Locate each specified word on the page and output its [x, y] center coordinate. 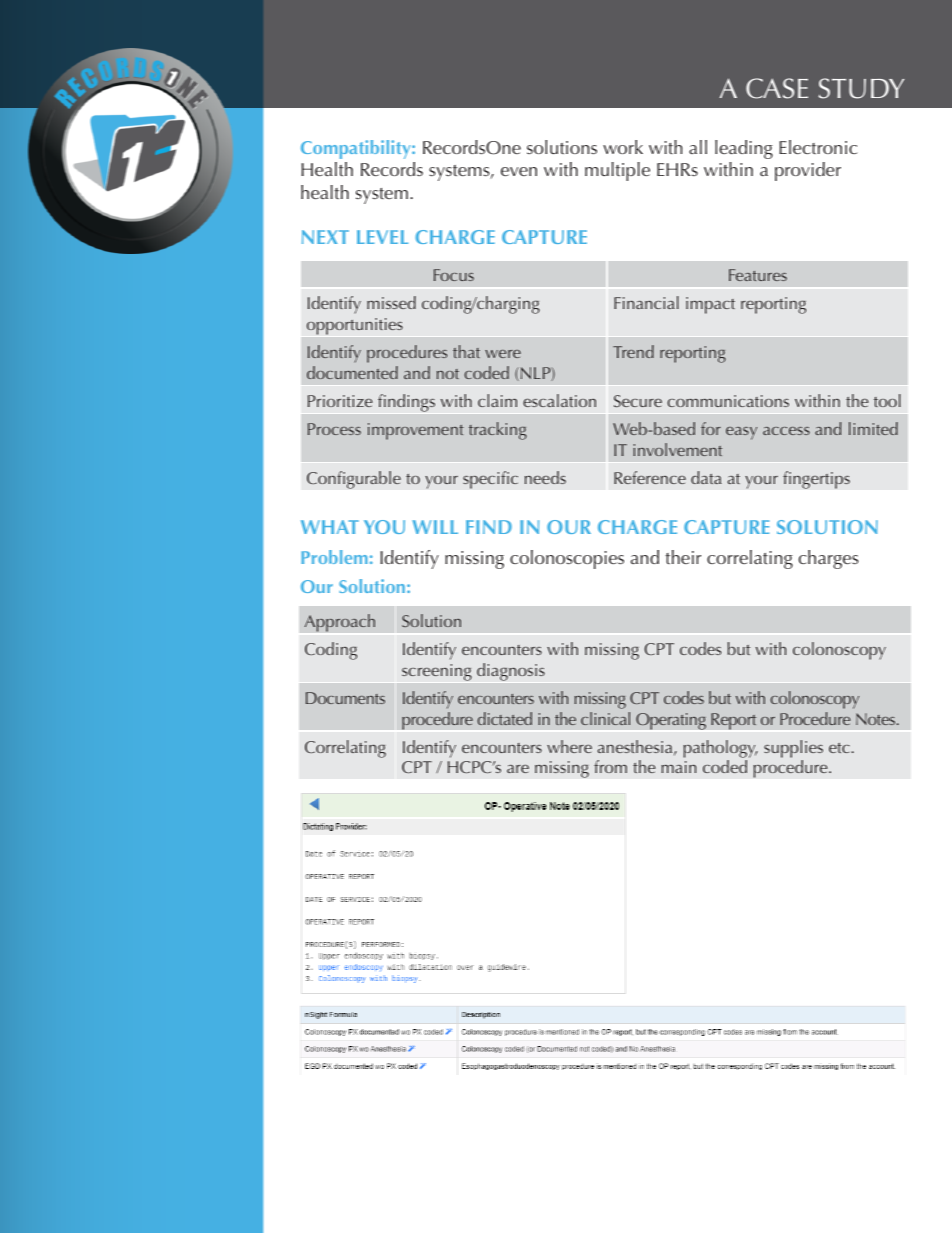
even [519, 171]
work [623, 147]
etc [839, 748]
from [610, 766]
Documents [345, 698]
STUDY [861, 88]
